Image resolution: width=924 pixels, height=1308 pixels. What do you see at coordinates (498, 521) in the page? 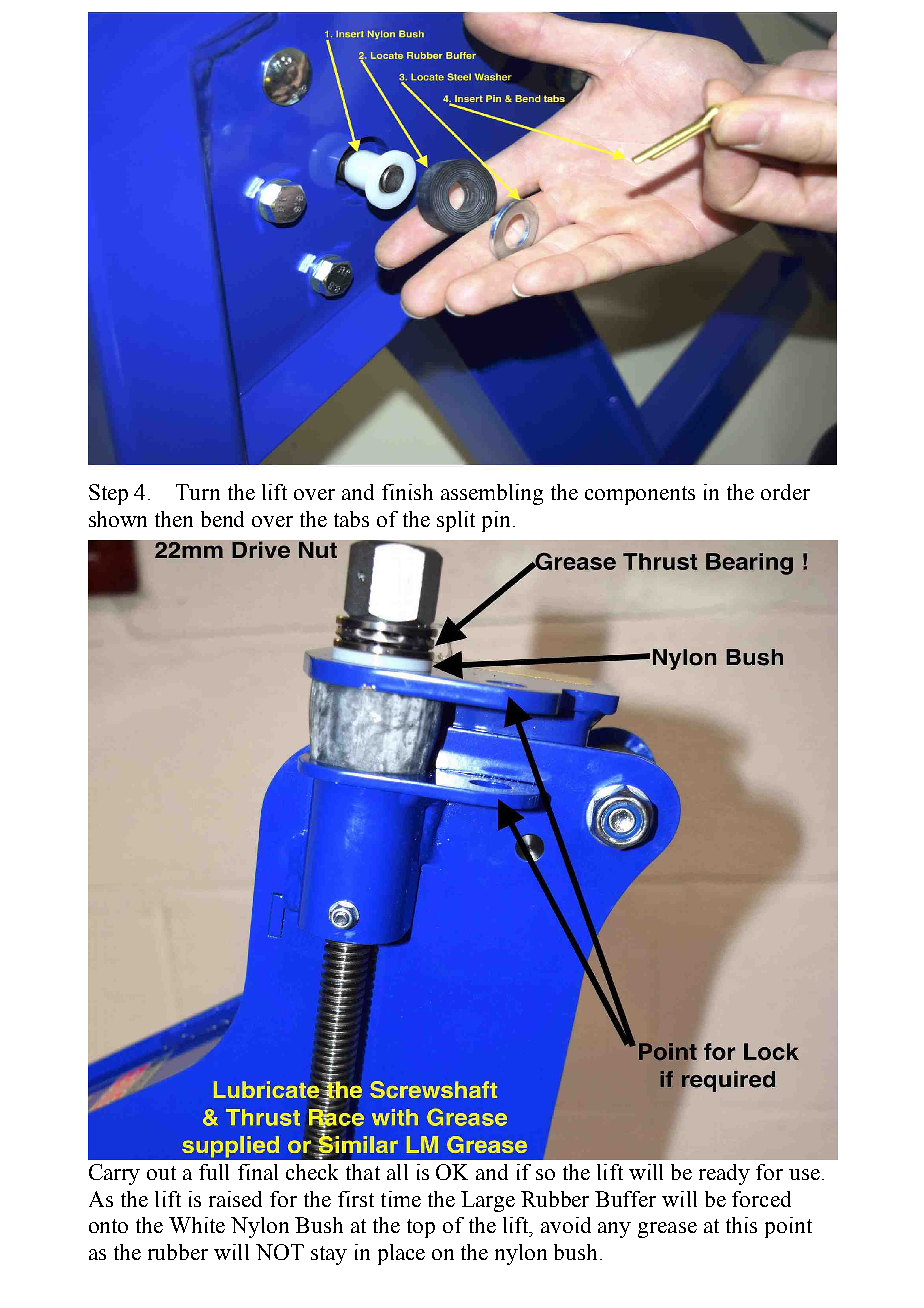
I see `pin` at bounding box center [498, 521].
